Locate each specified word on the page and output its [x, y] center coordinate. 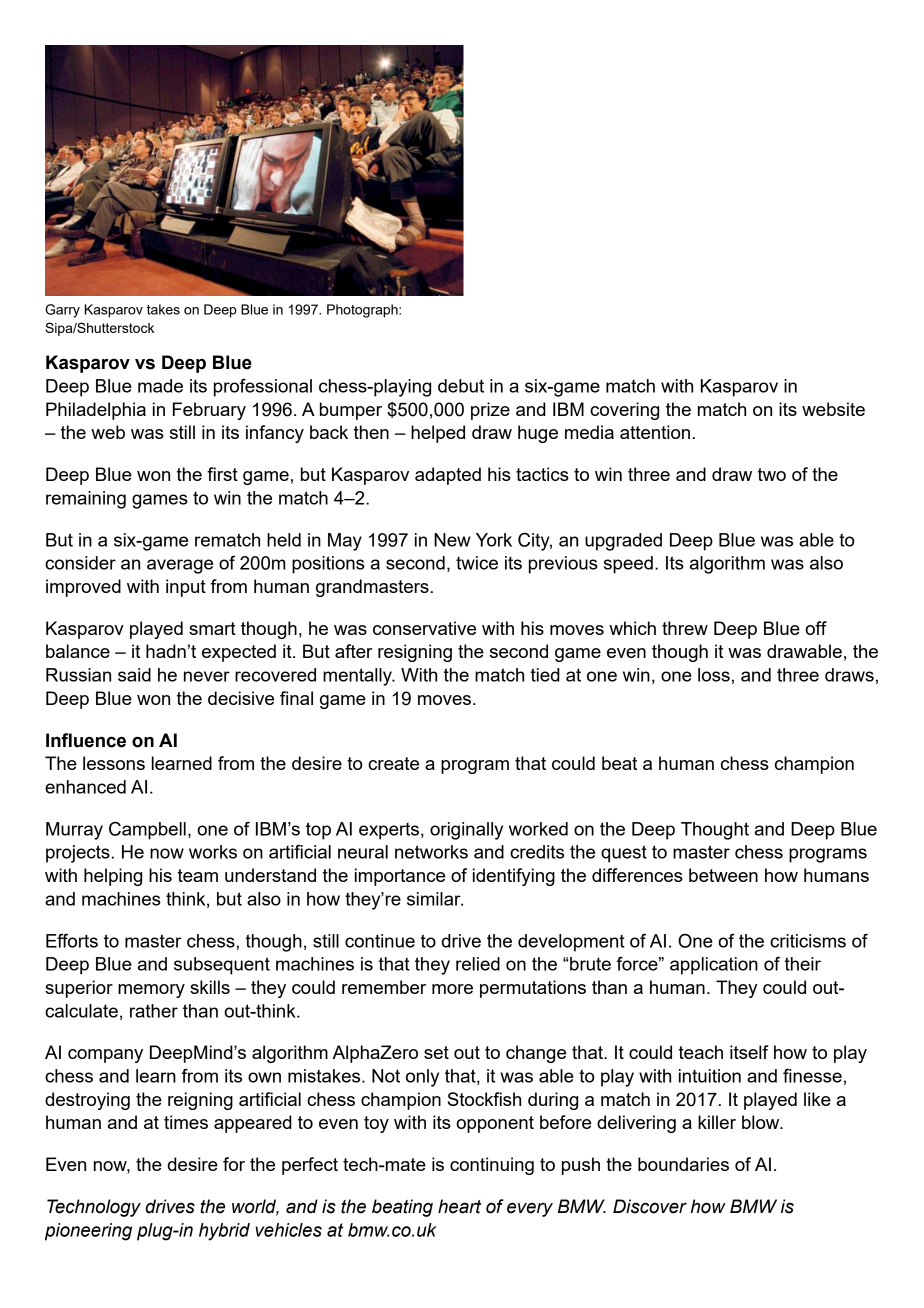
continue [380, 941]
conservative [424, 628]
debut [461, 386]
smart [212, 628]
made [160, 386]
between [723, 875]
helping [113, 877]
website [833, 409]
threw [685, 628]
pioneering [88, 1232]
